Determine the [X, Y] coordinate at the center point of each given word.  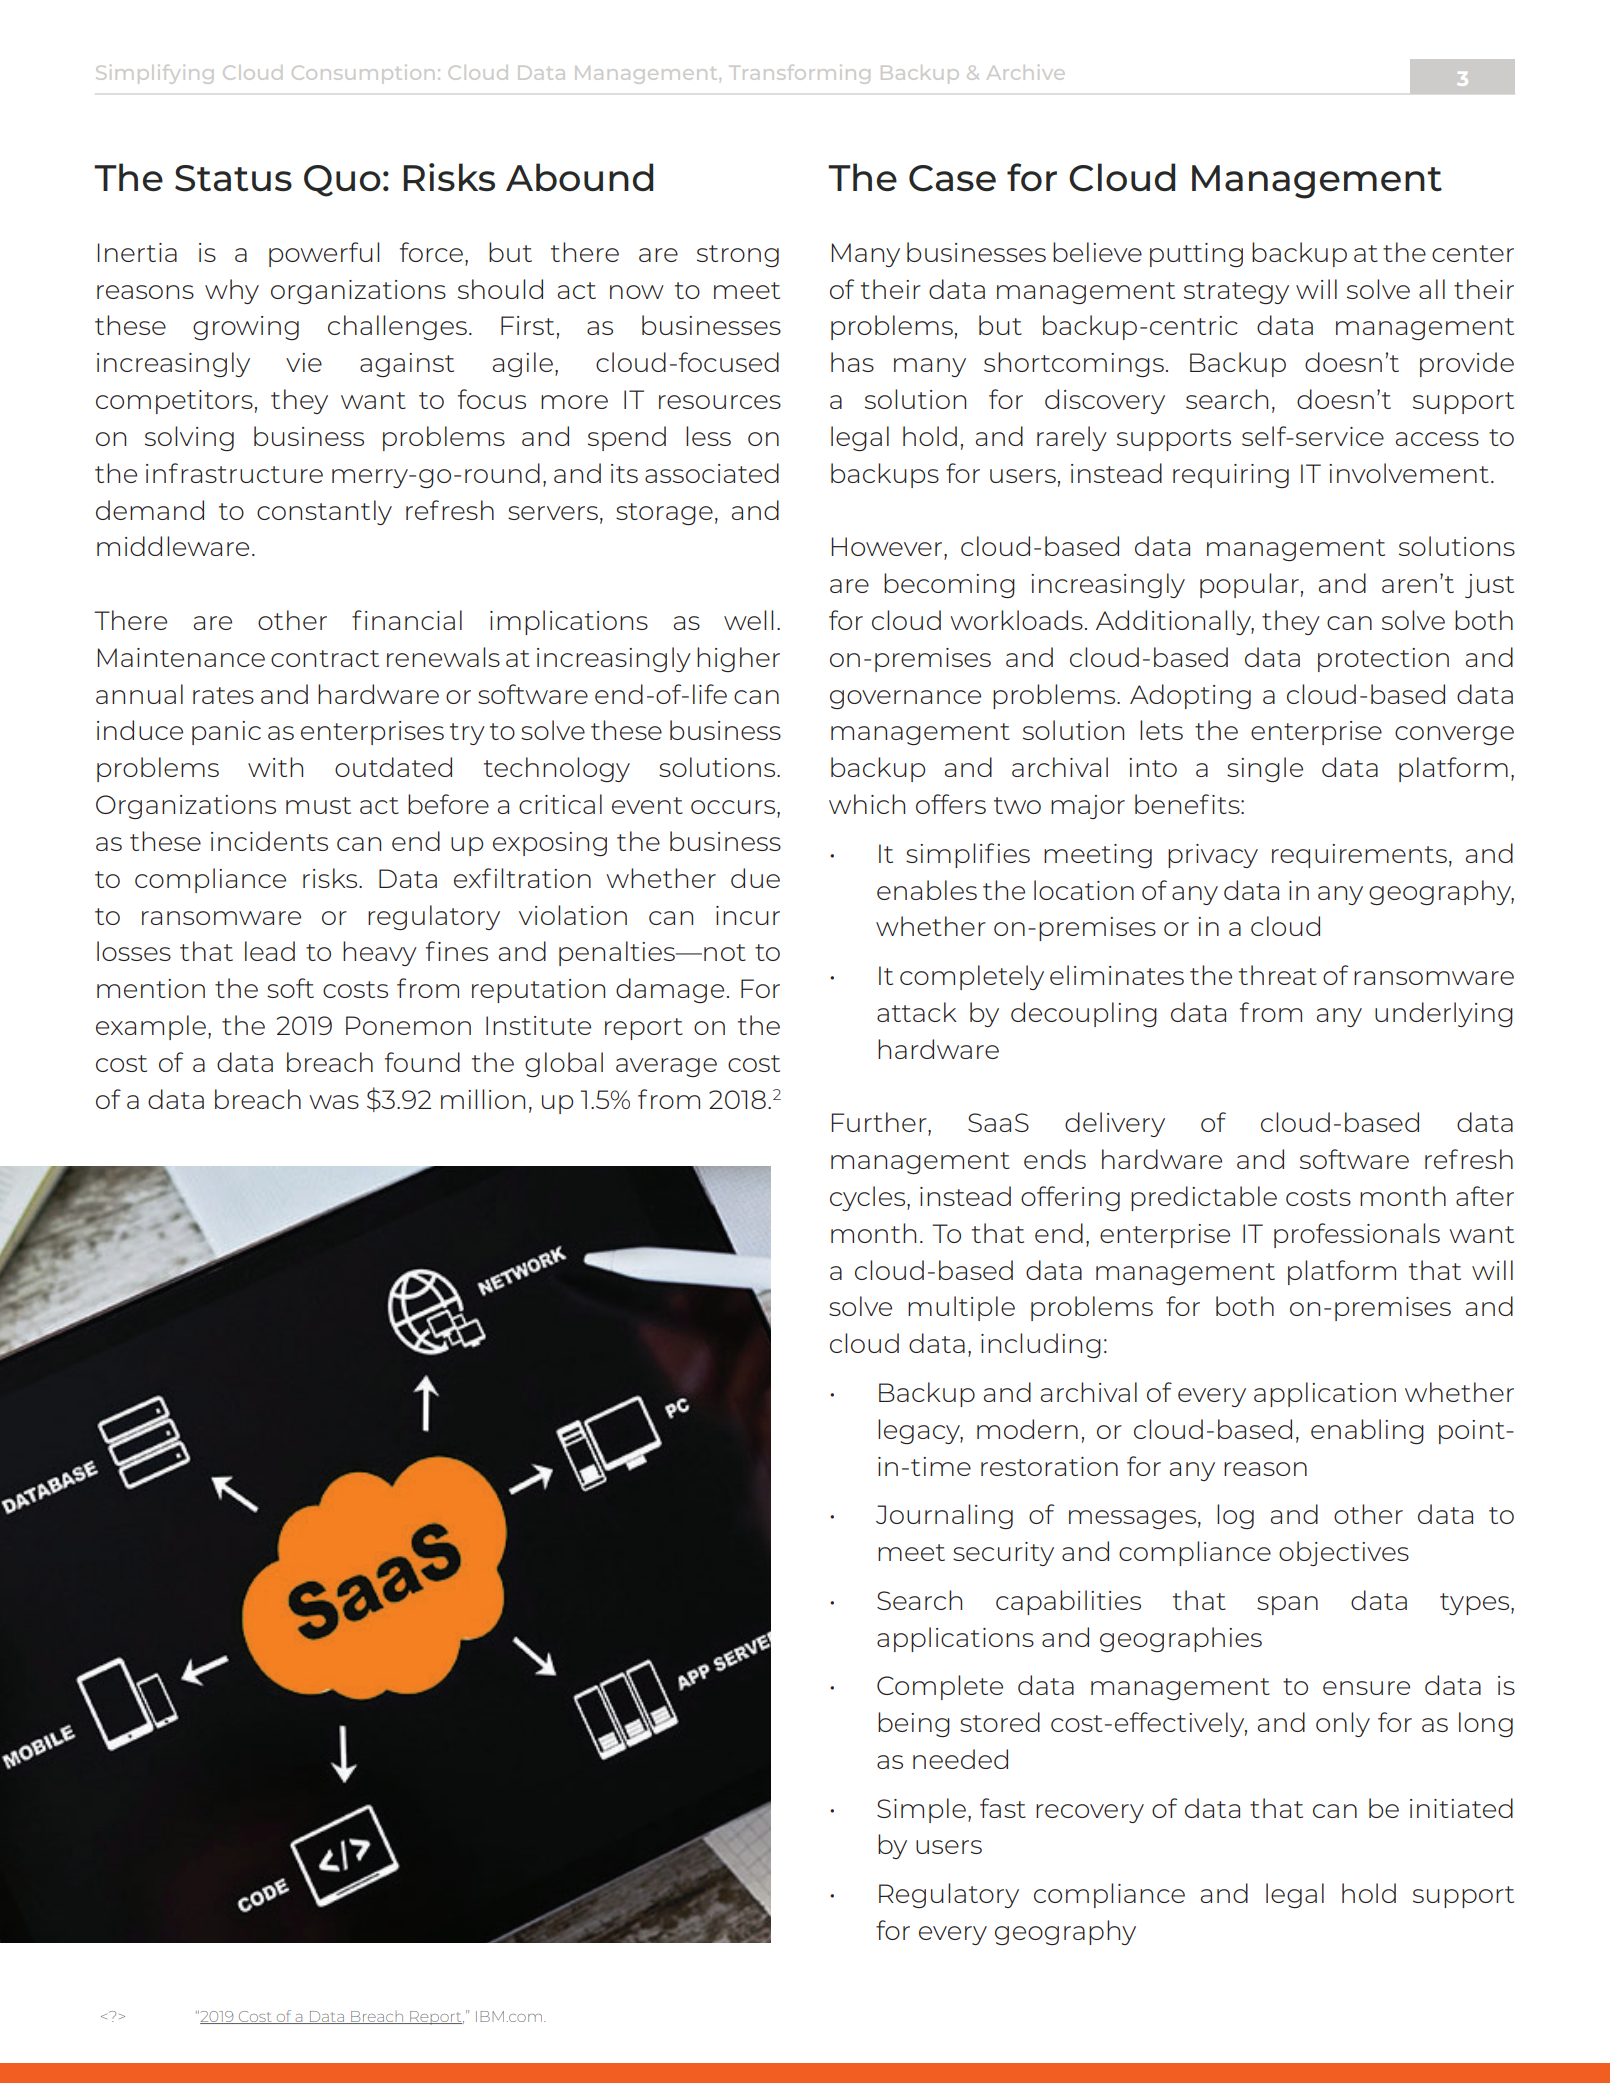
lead [270, 951]
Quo [342, 181]
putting [1196, 255]
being [914, 1724]
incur [748, 915]
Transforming [799, 74]
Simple [921, 1810]
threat [1278, 975]
